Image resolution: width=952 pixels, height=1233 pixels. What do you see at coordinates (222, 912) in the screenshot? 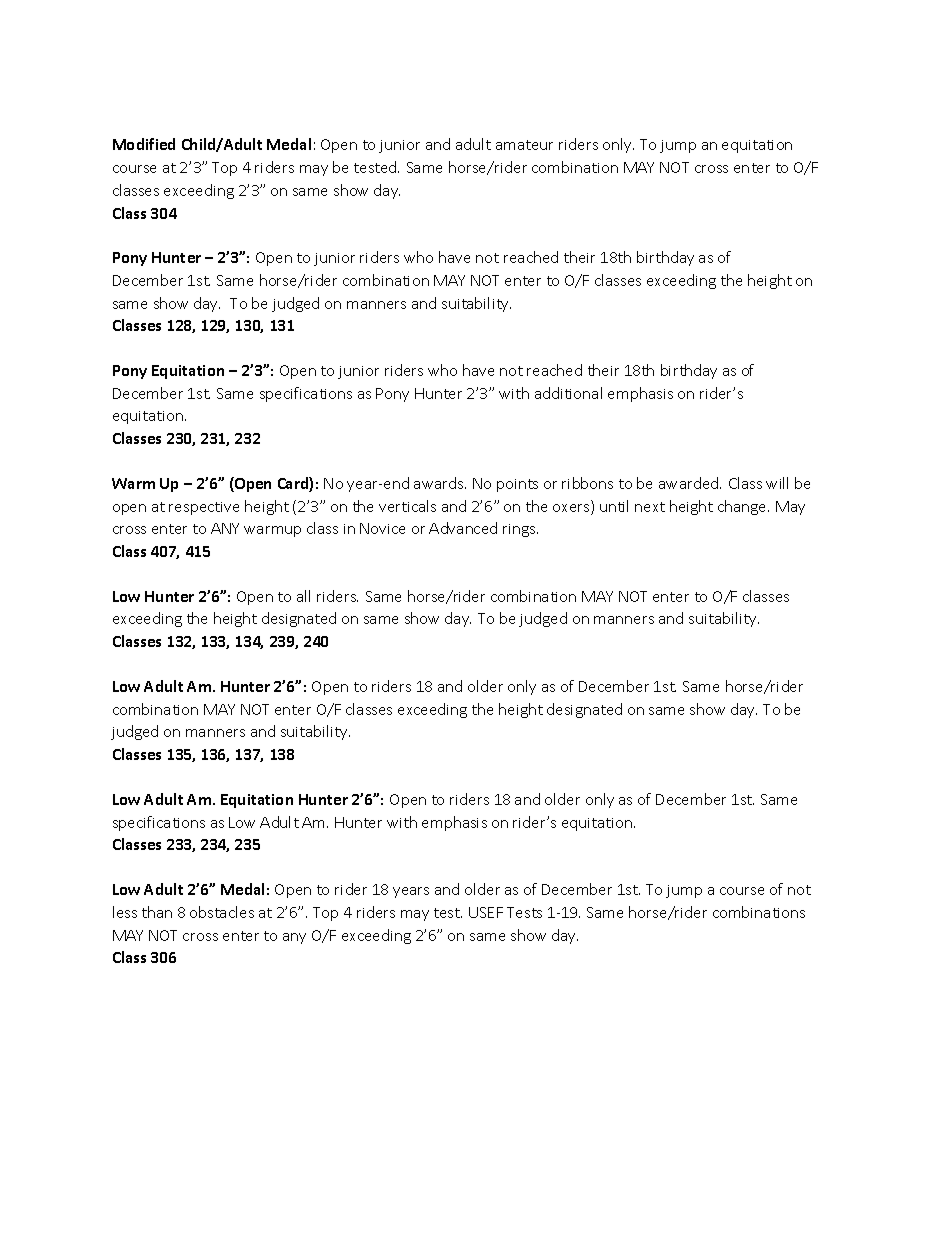
I see `obstacles` at bounding box center [222, 912].
